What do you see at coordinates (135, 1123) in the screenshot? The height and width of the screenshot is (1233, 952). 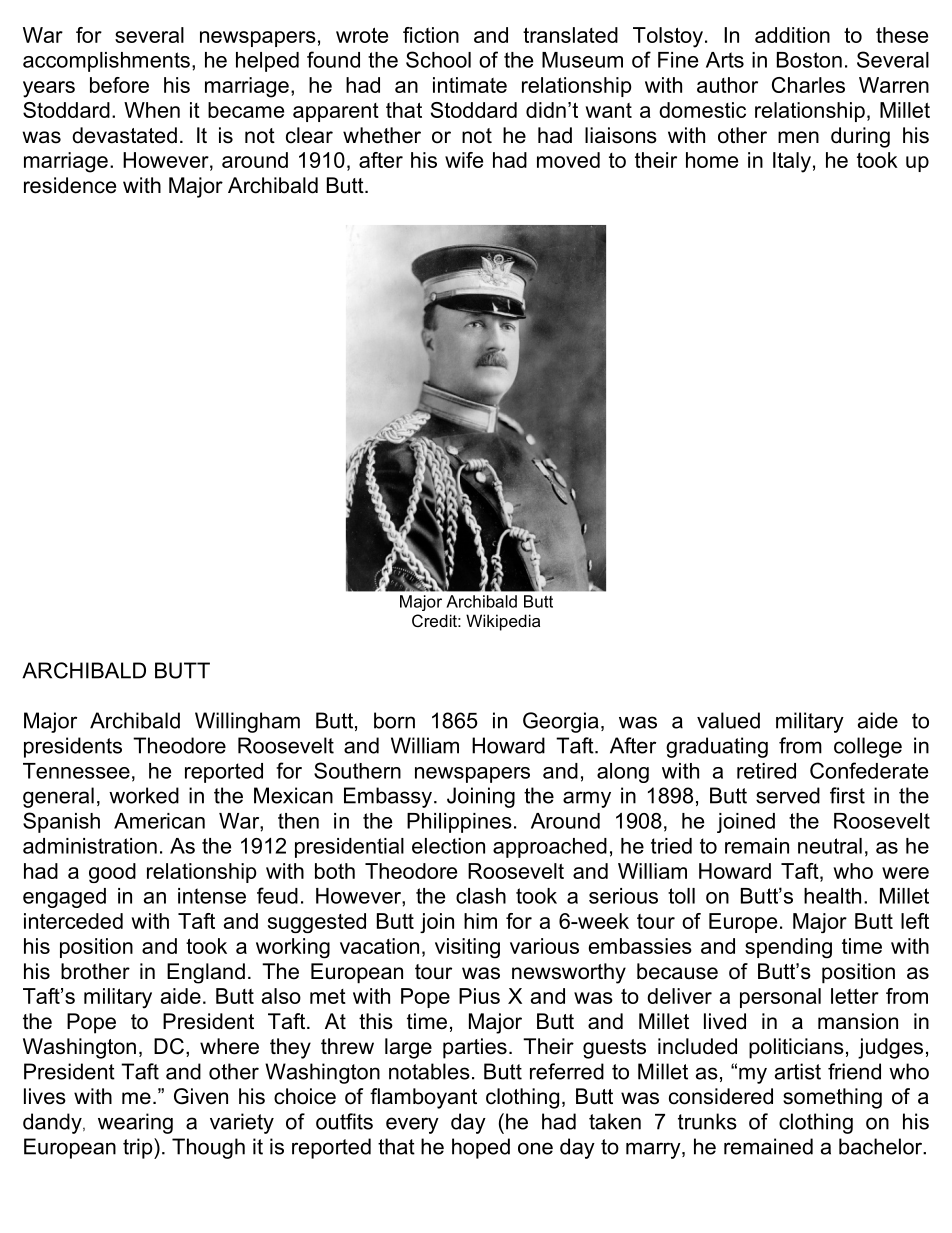 I see `wearing` at bounding box center [135, 1123].
